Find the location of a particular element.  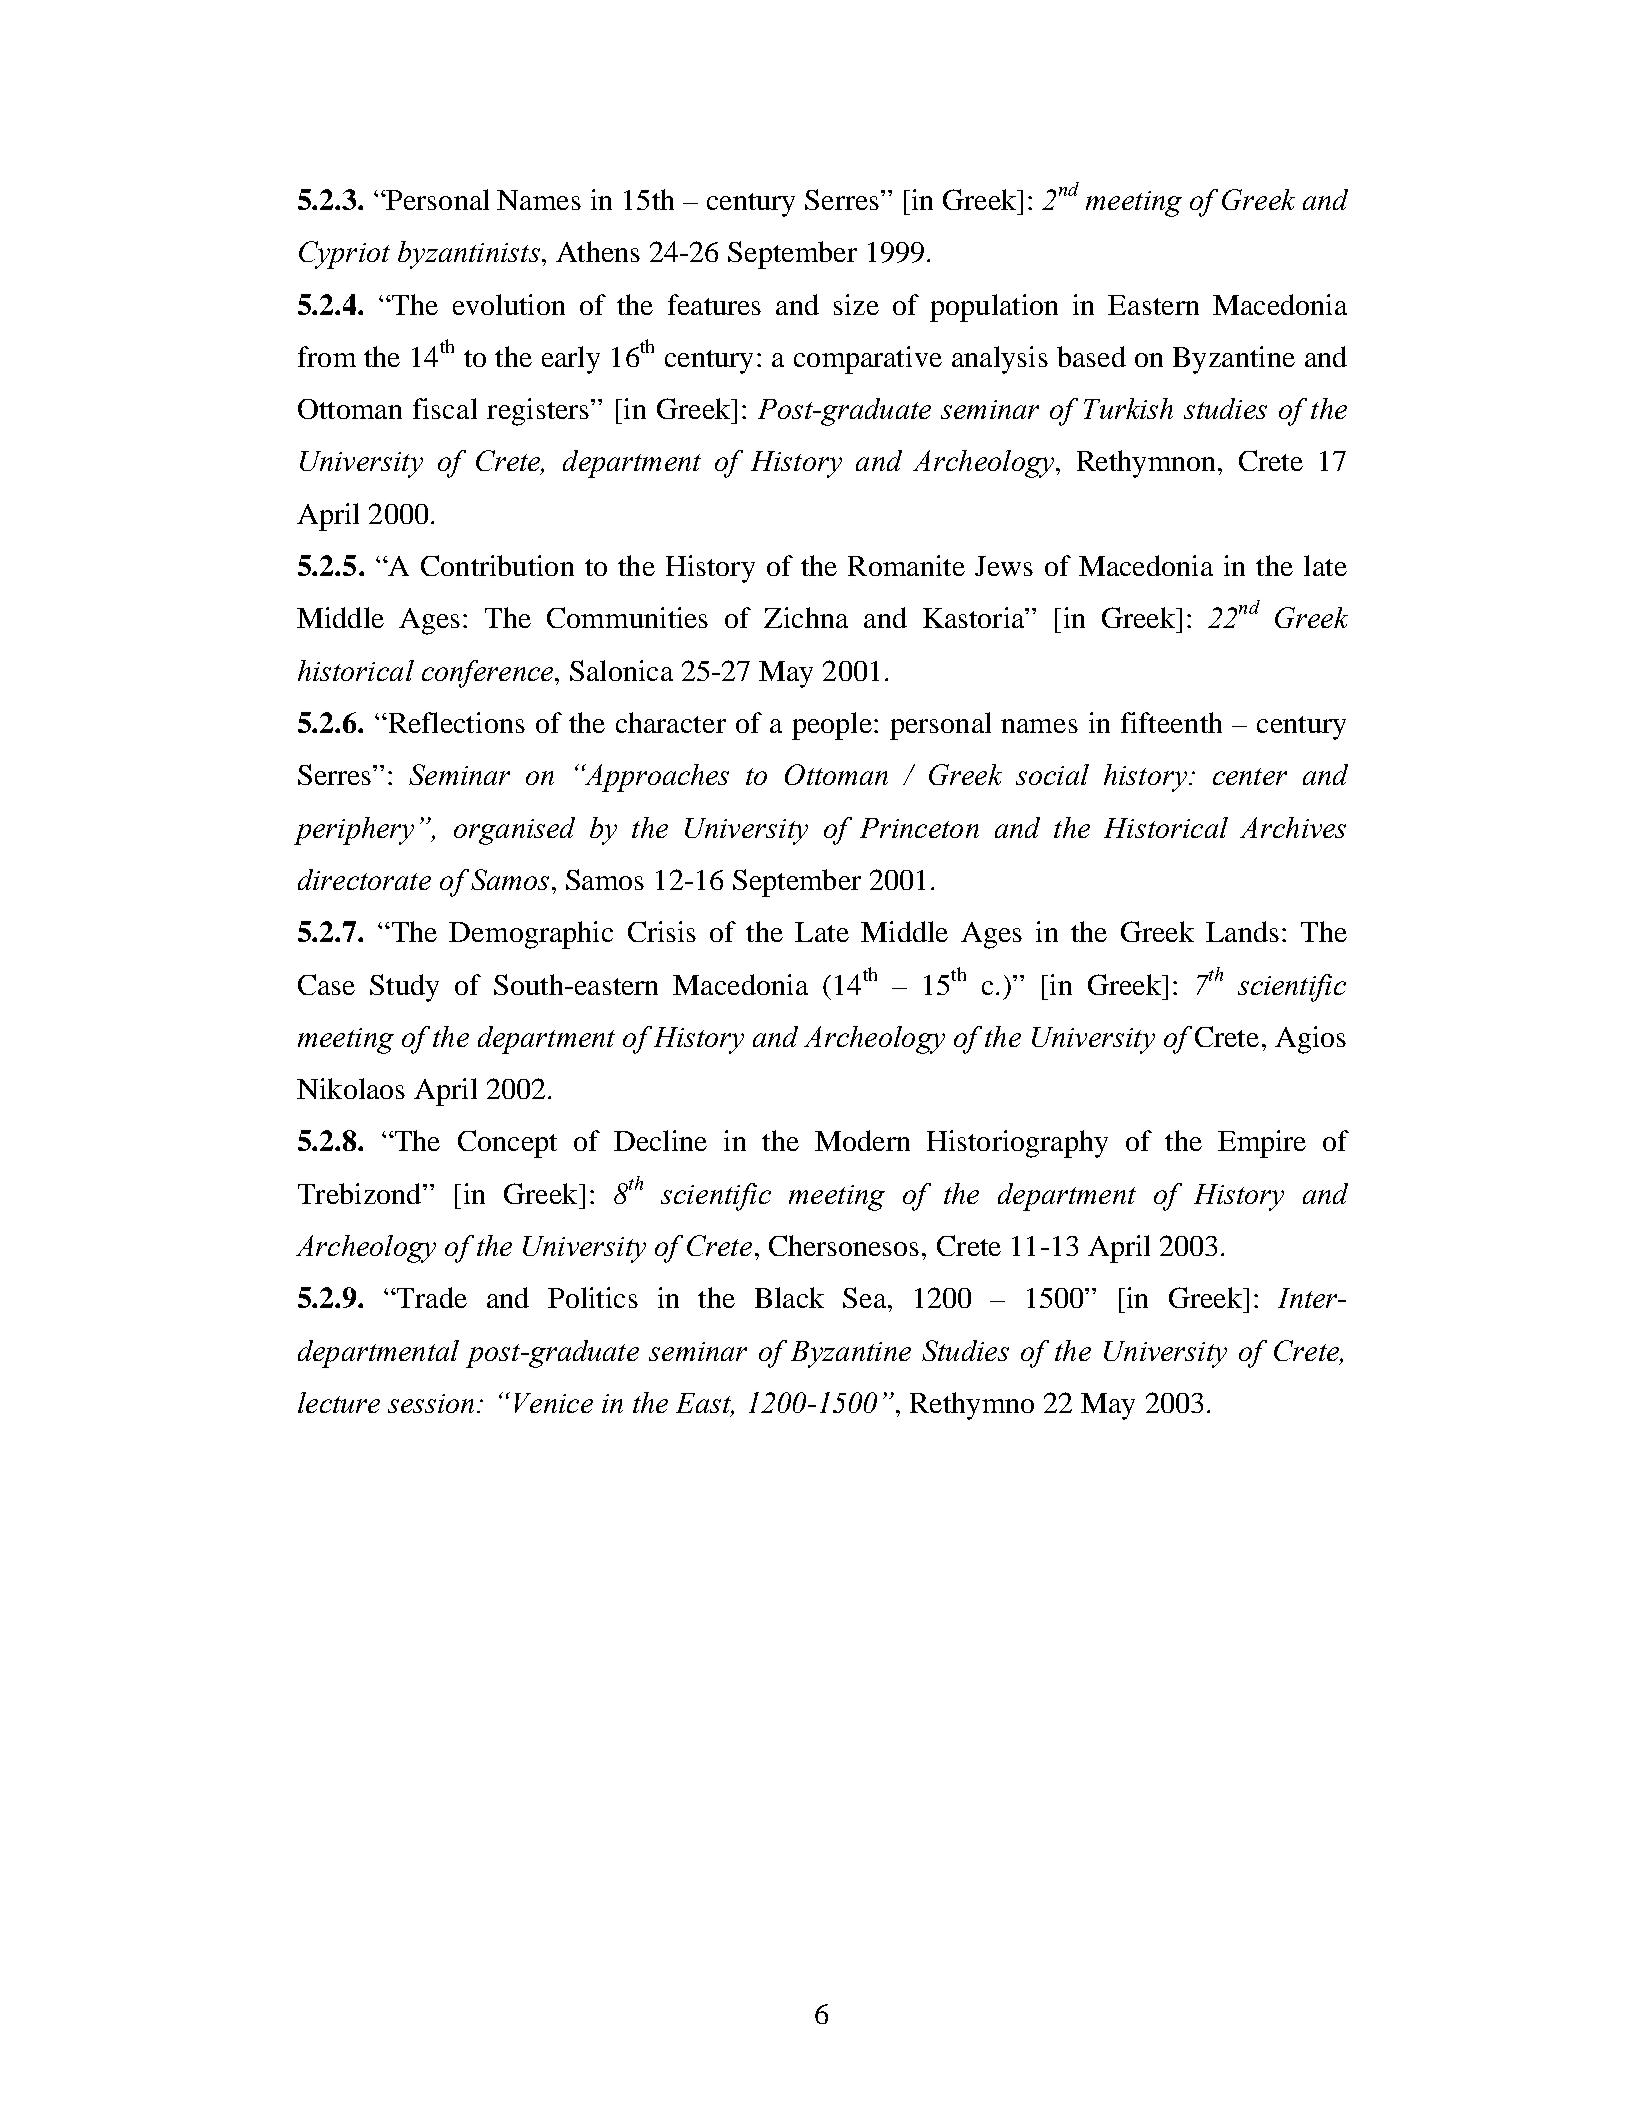

Jews is located at coordinates (1004, 566).
